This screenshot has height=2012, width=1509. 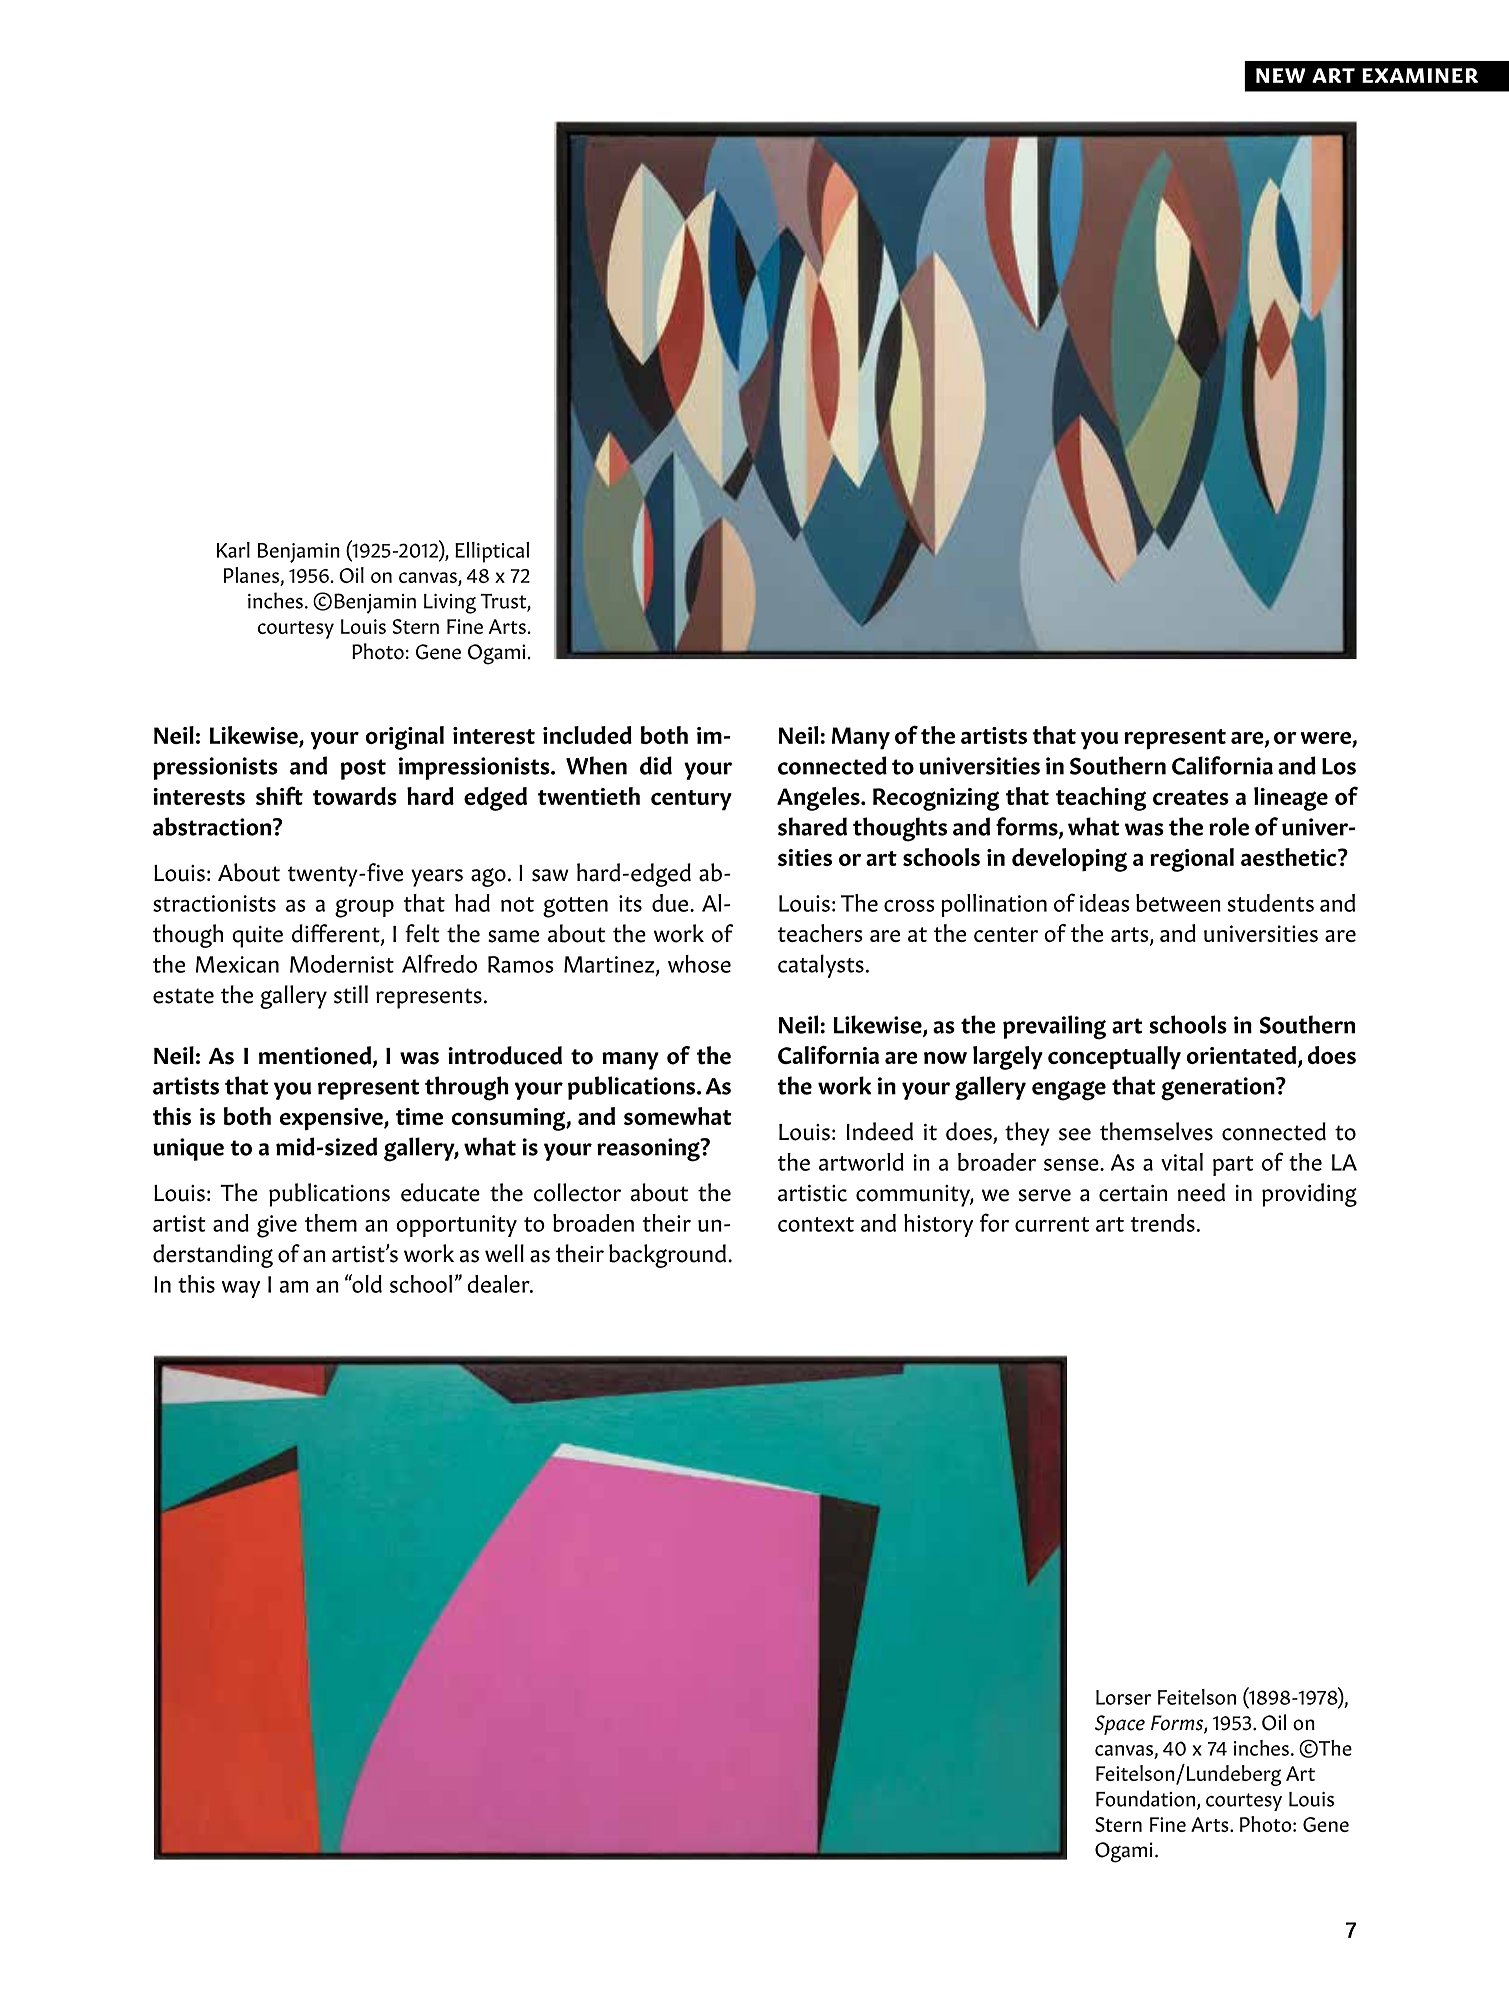 What do you see at coordinates (1420, 75) in the screenshot?
I see `EXAMINER` at bounding box center [1420, 75].
